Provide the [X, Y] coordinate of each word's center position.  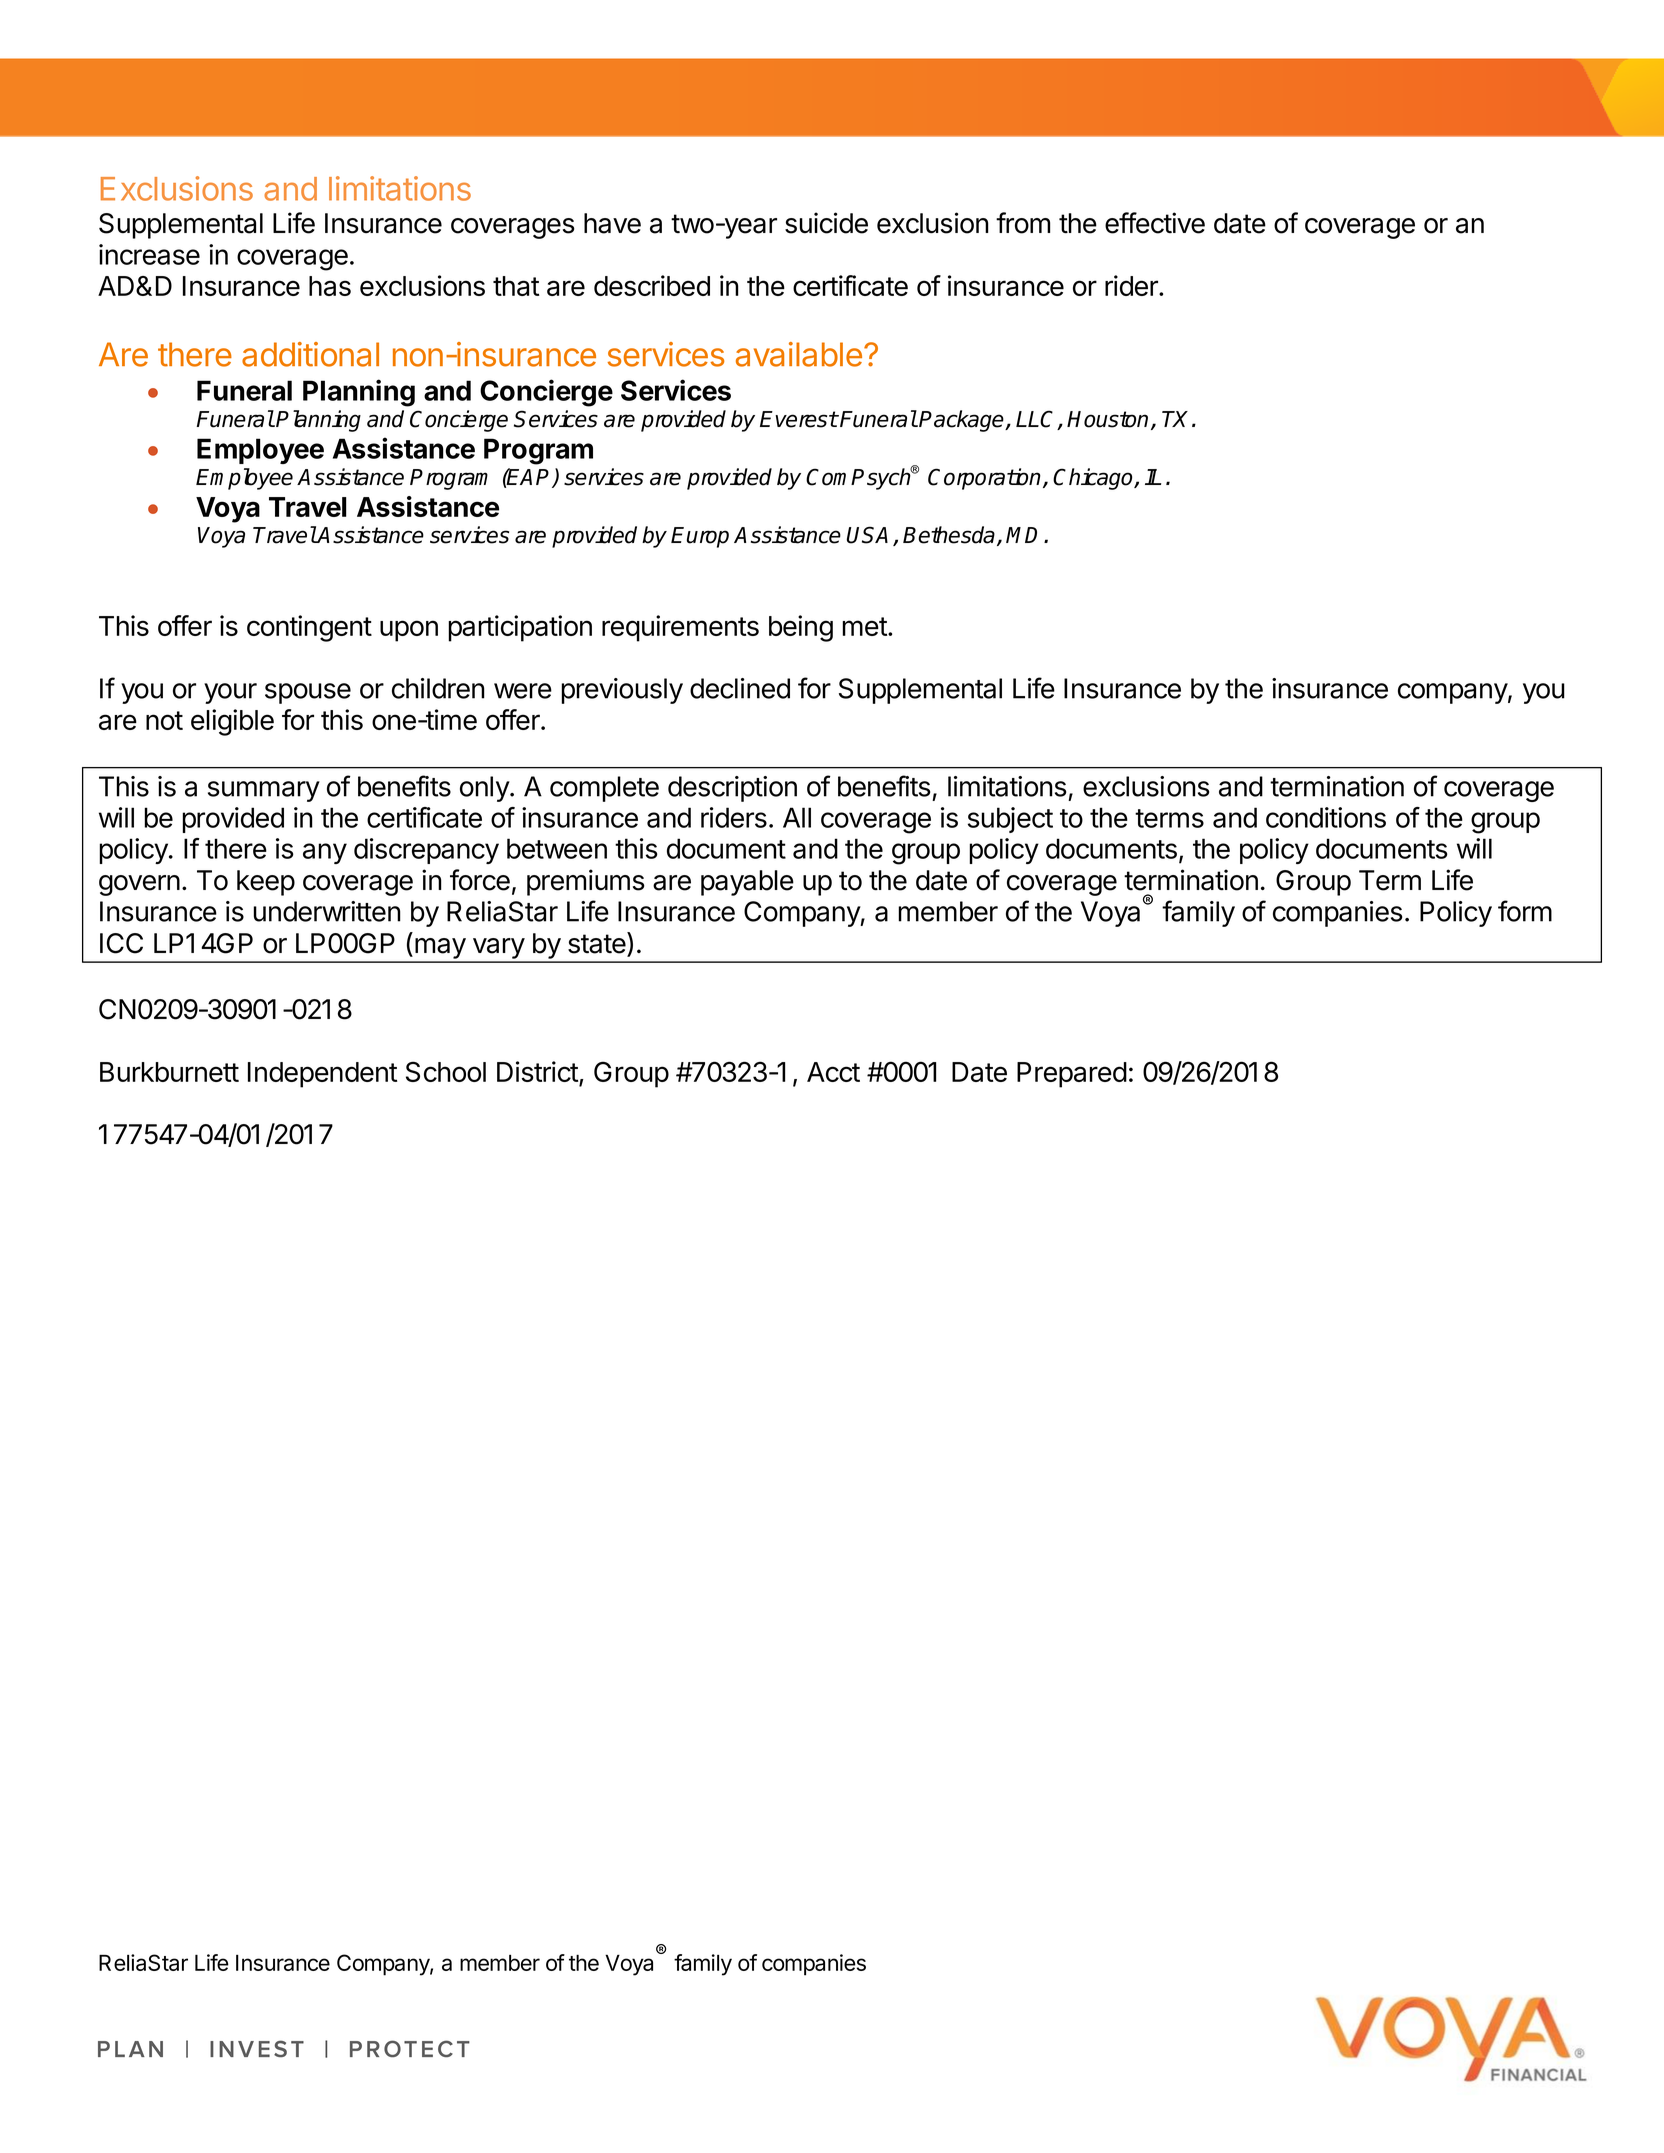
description [732, 789]
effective [1155, 223]
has [330, 286]
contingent [309, 628]
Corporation [986, 479]
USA [867, 535]
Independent [322, 1075]
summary [264, 791]
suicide [826, 223]
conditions [1326, 817]
